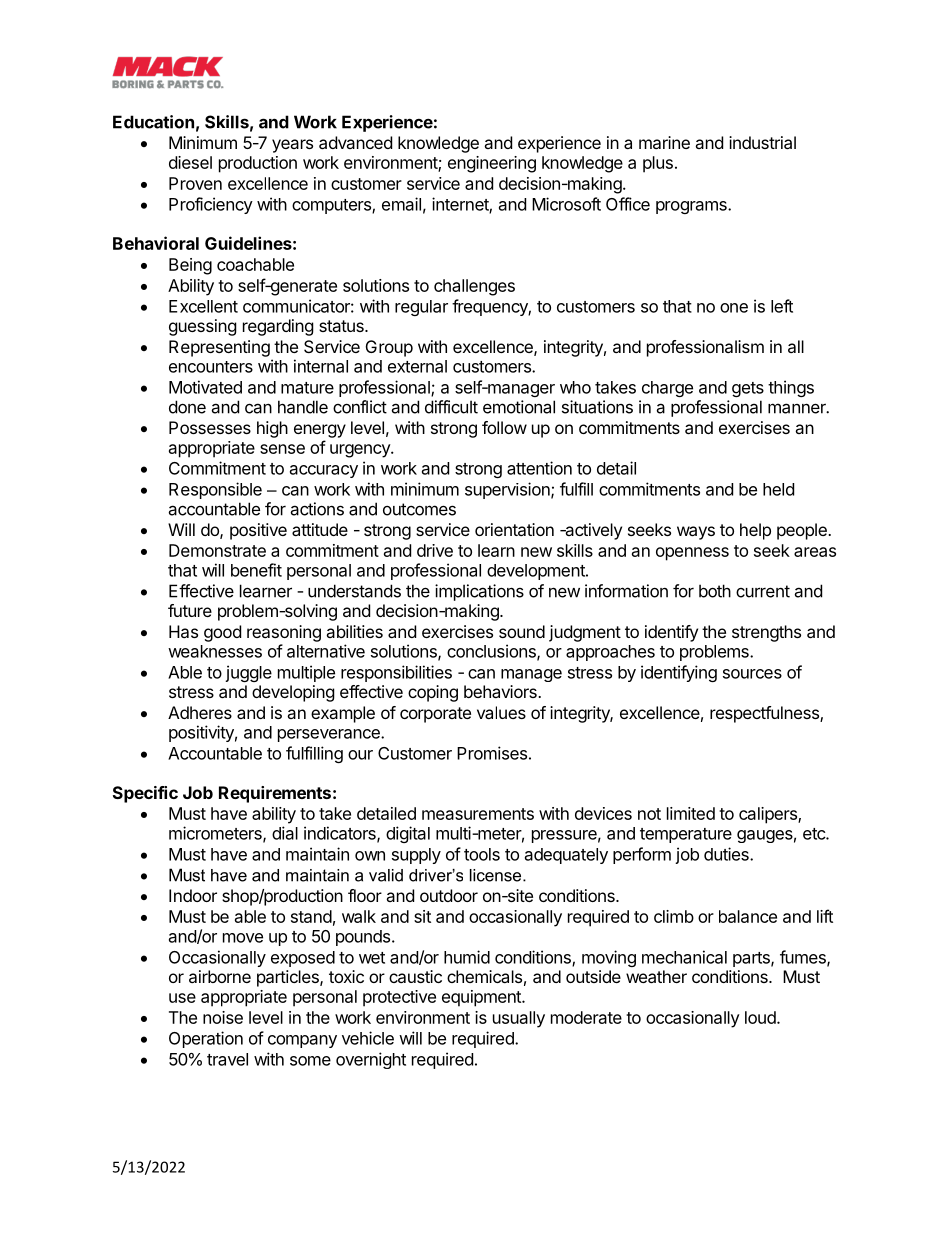  I want to click on noise, so click(223, 1017).
